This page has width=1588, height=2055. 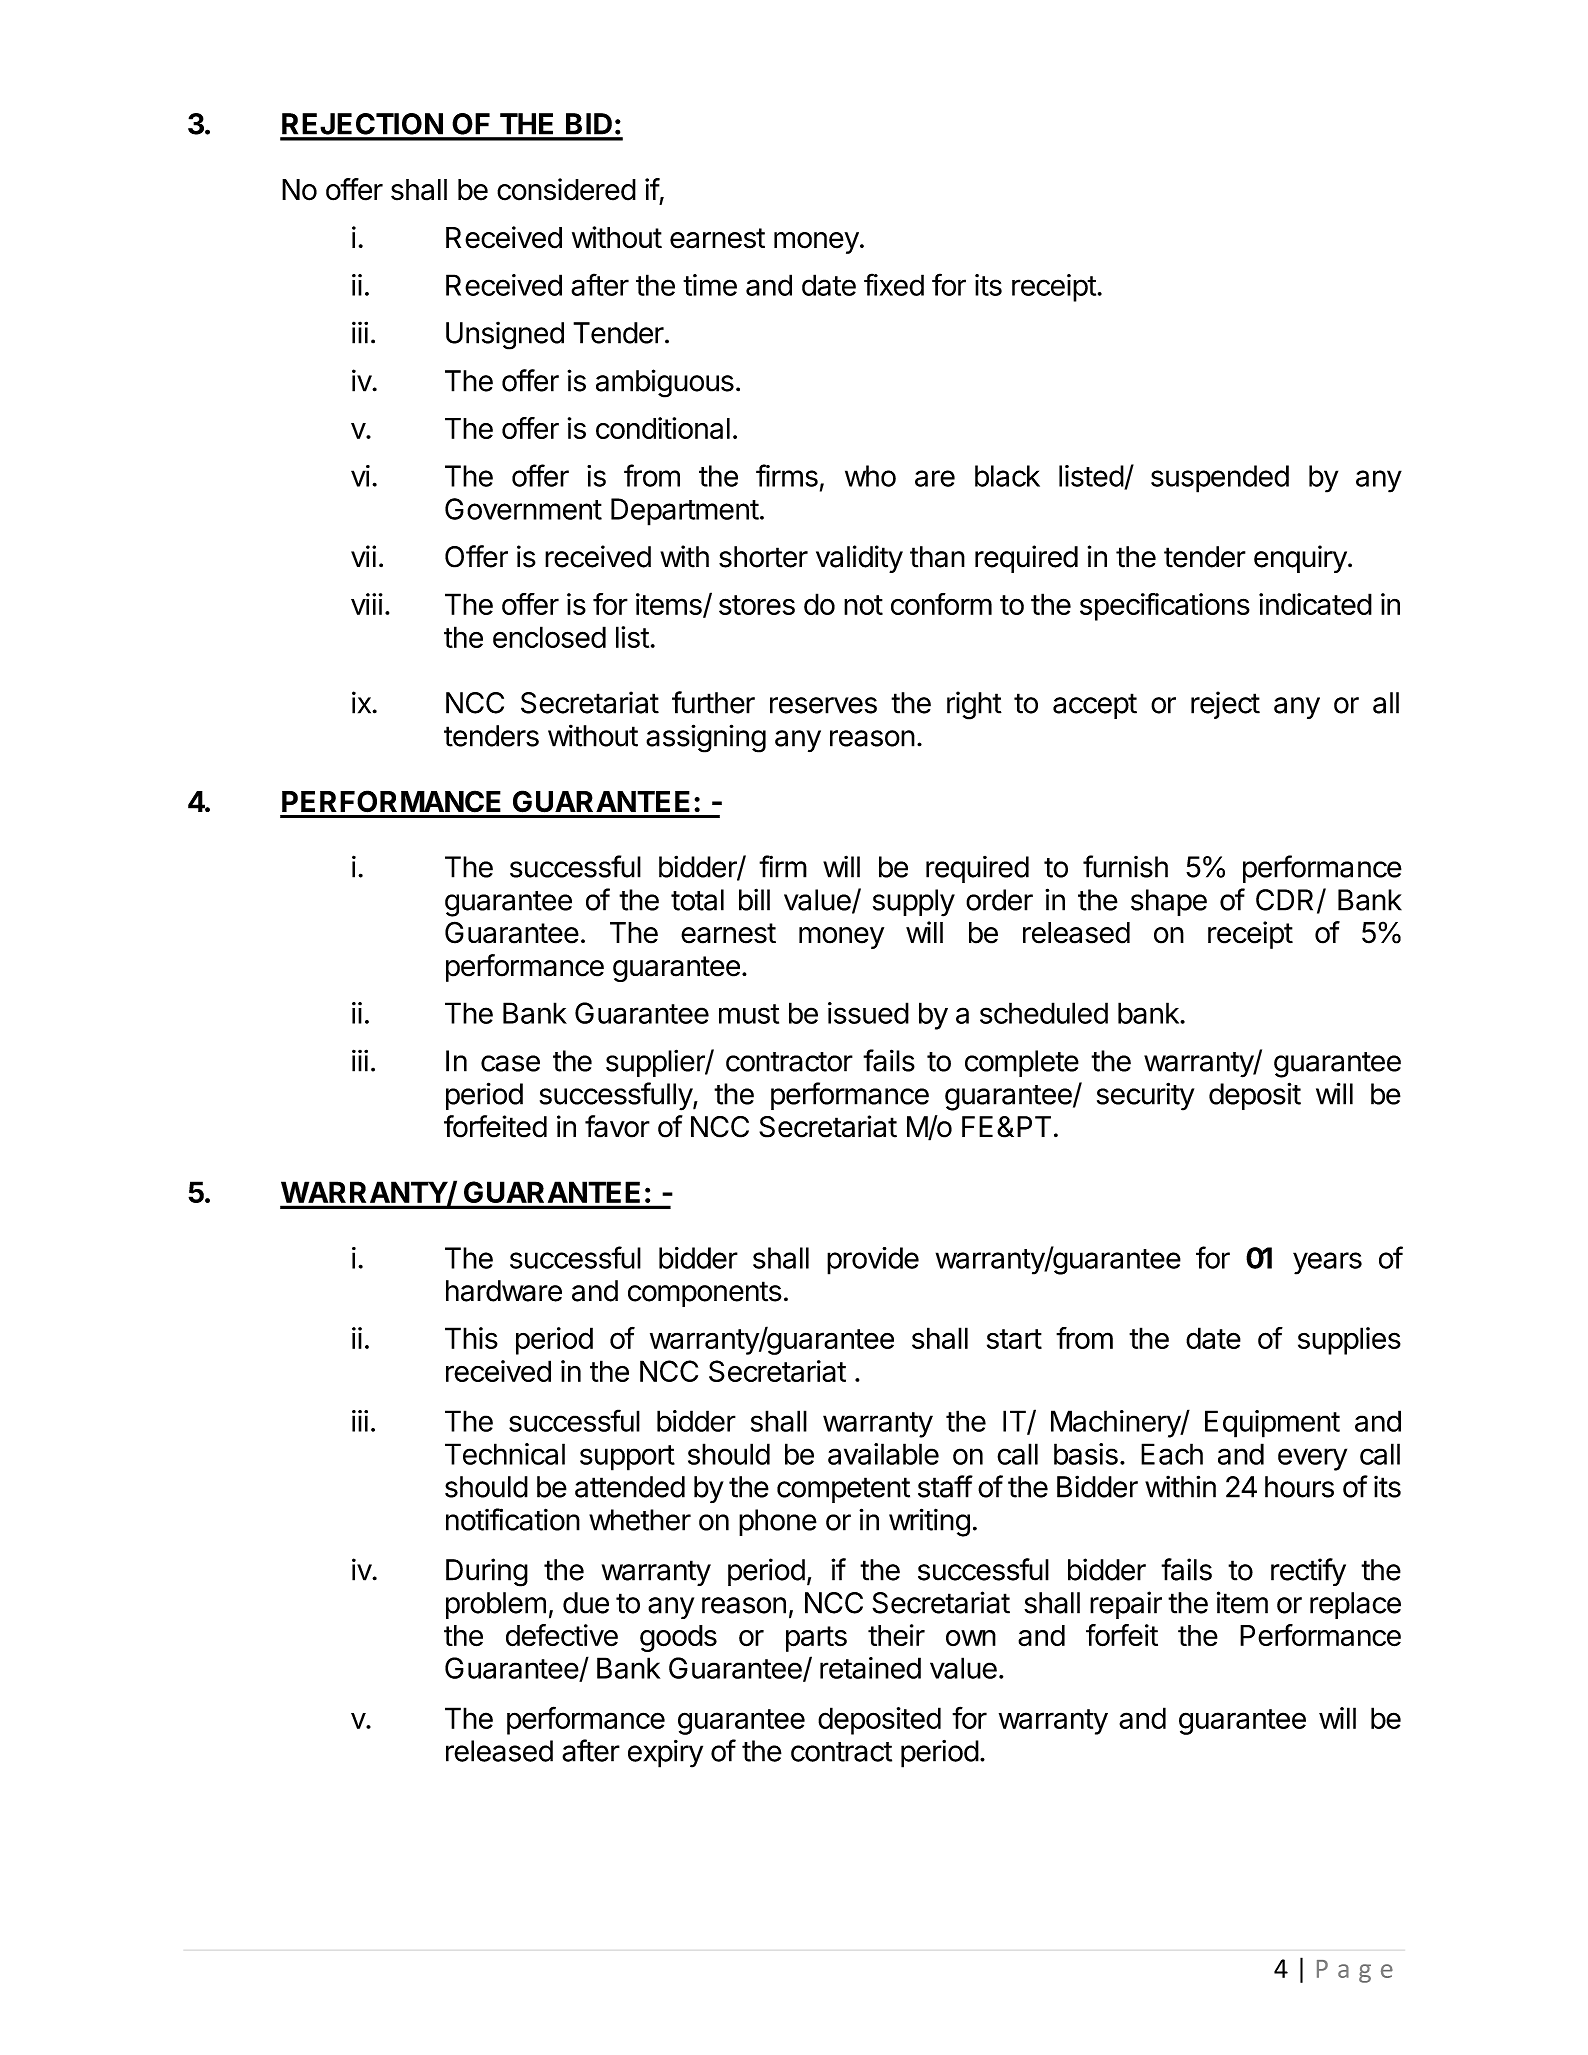 I want to click on issued, so click(x=868, y=1013).
